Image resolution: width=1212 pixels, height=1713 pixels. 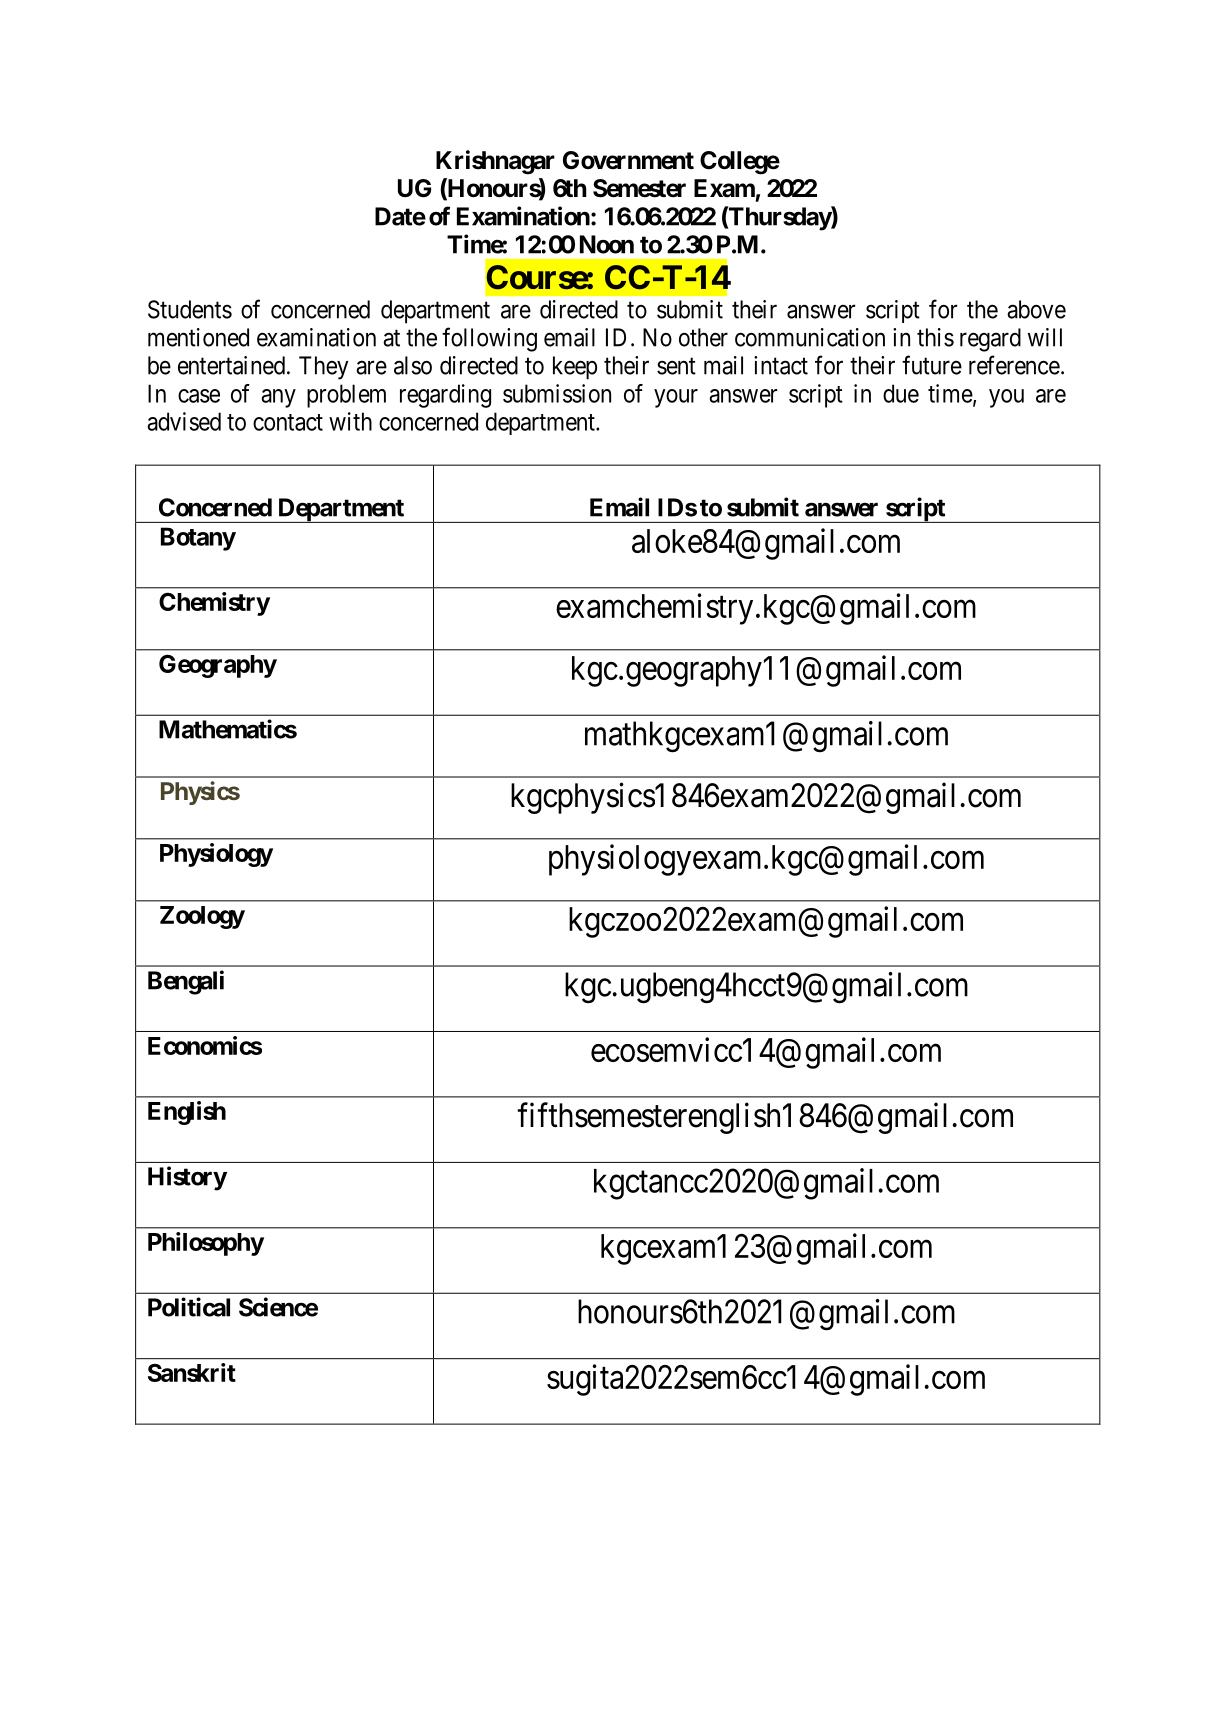 What do you see at coordinates (198, 539) in the document?
I see `Botany` at bounding box center [198, 539].
